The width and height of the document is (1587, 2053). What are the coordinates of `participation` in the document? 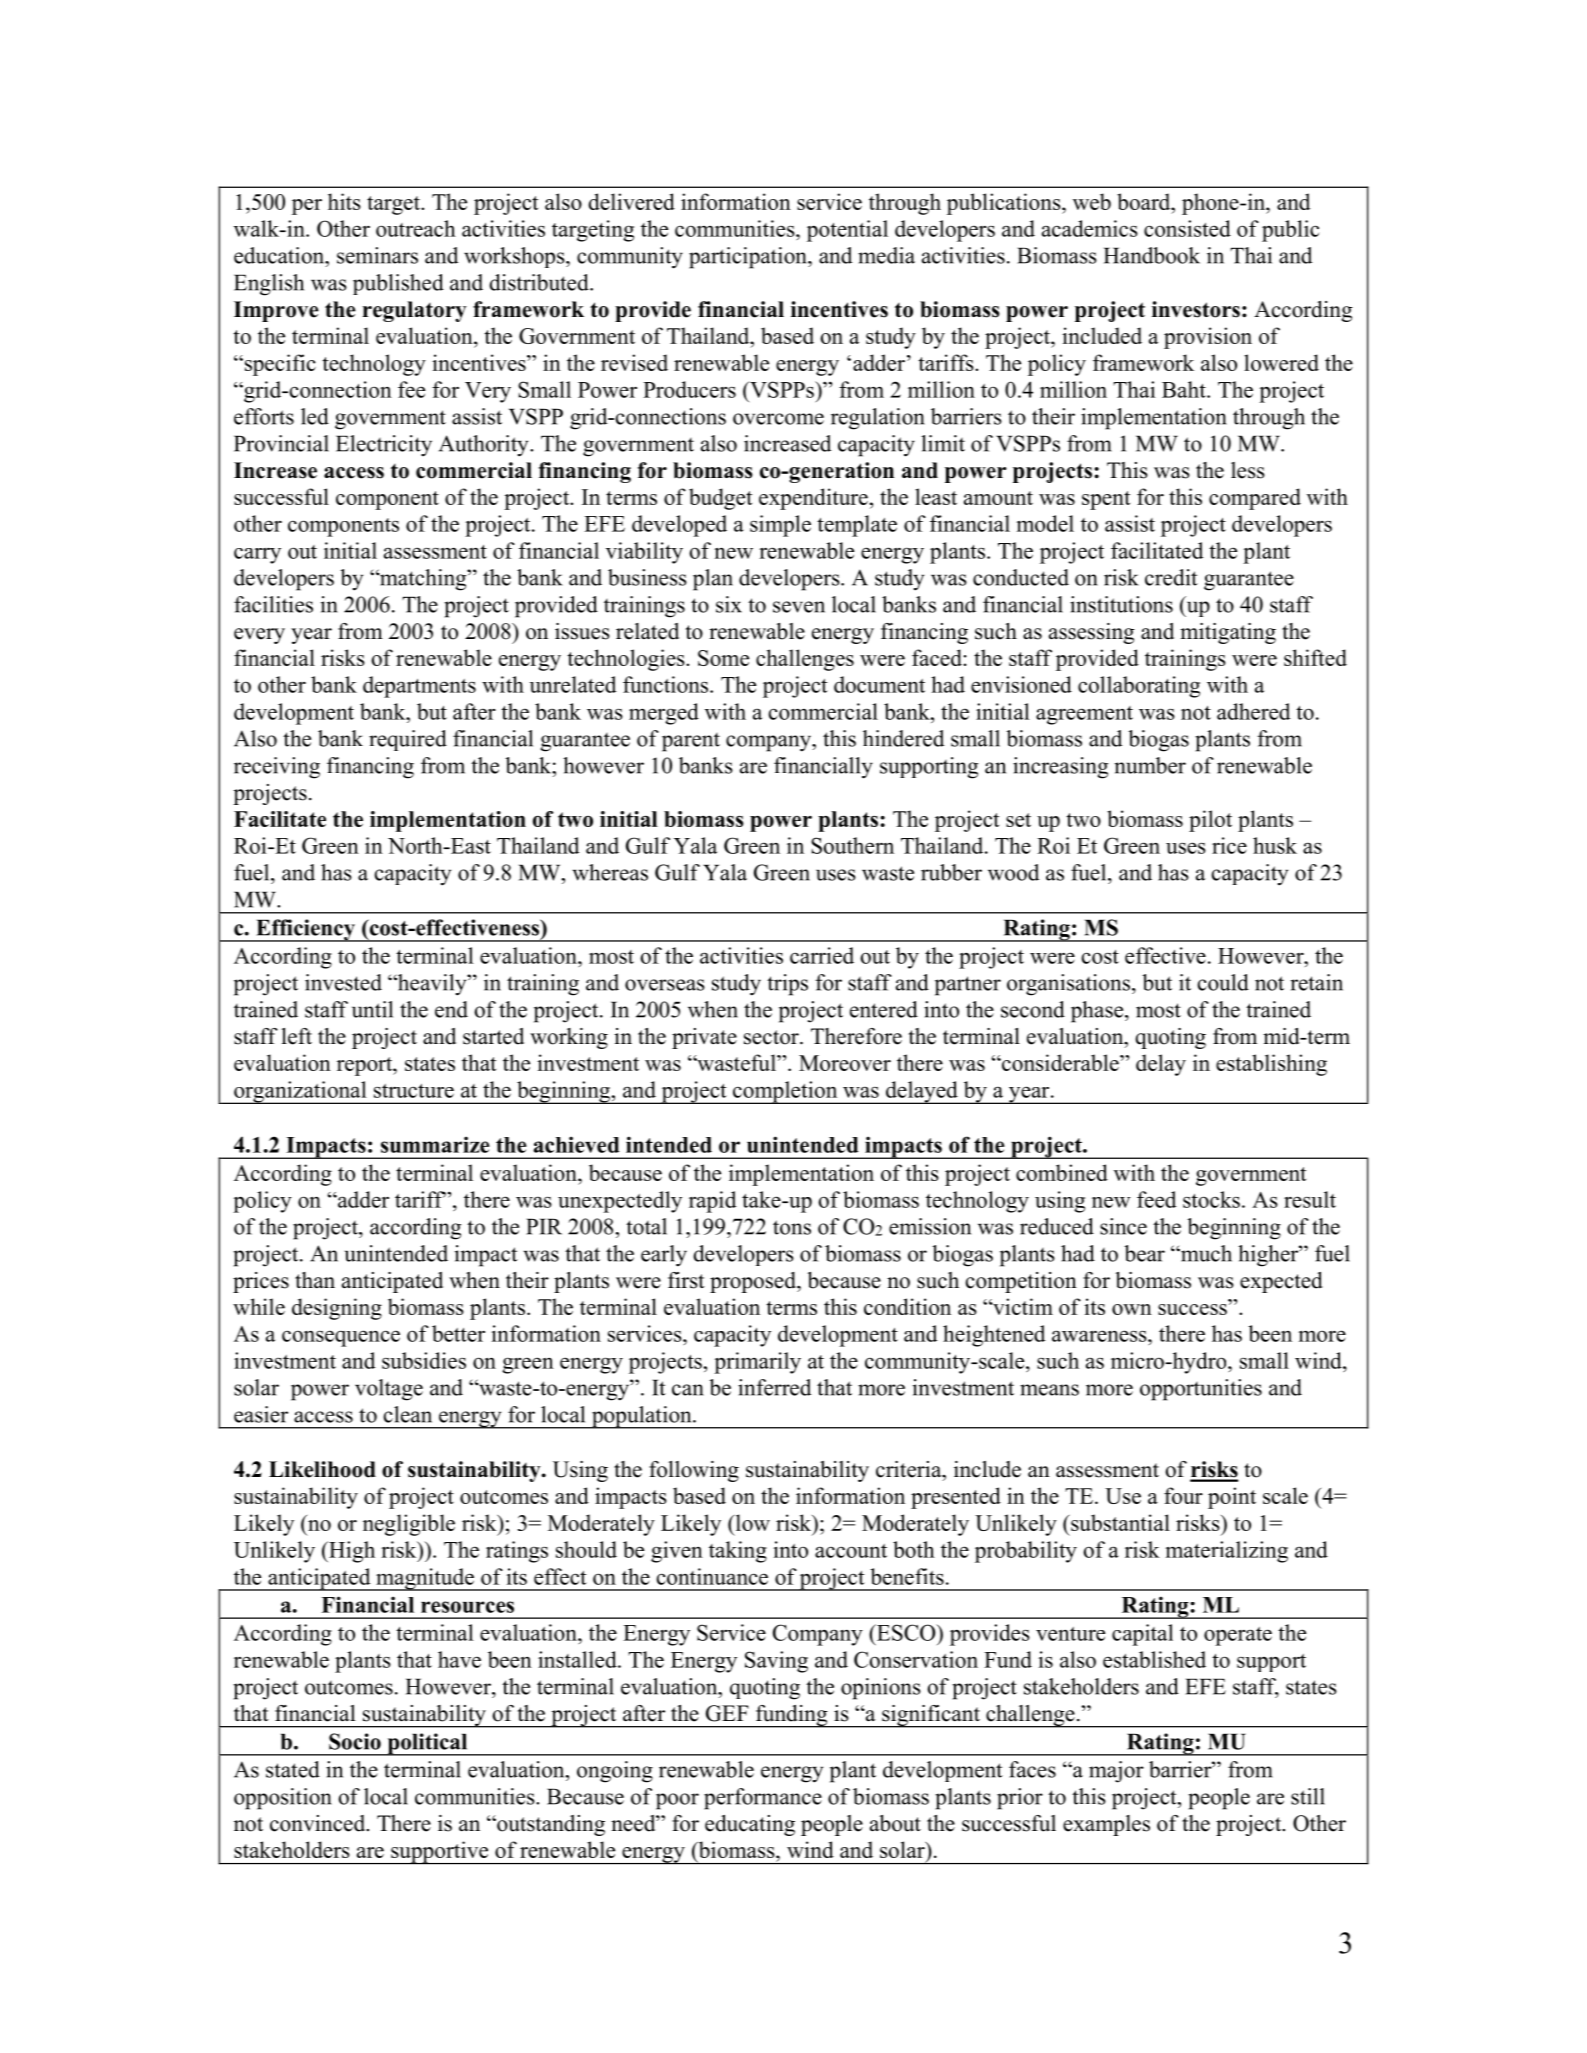 It's located at (749, 258).
